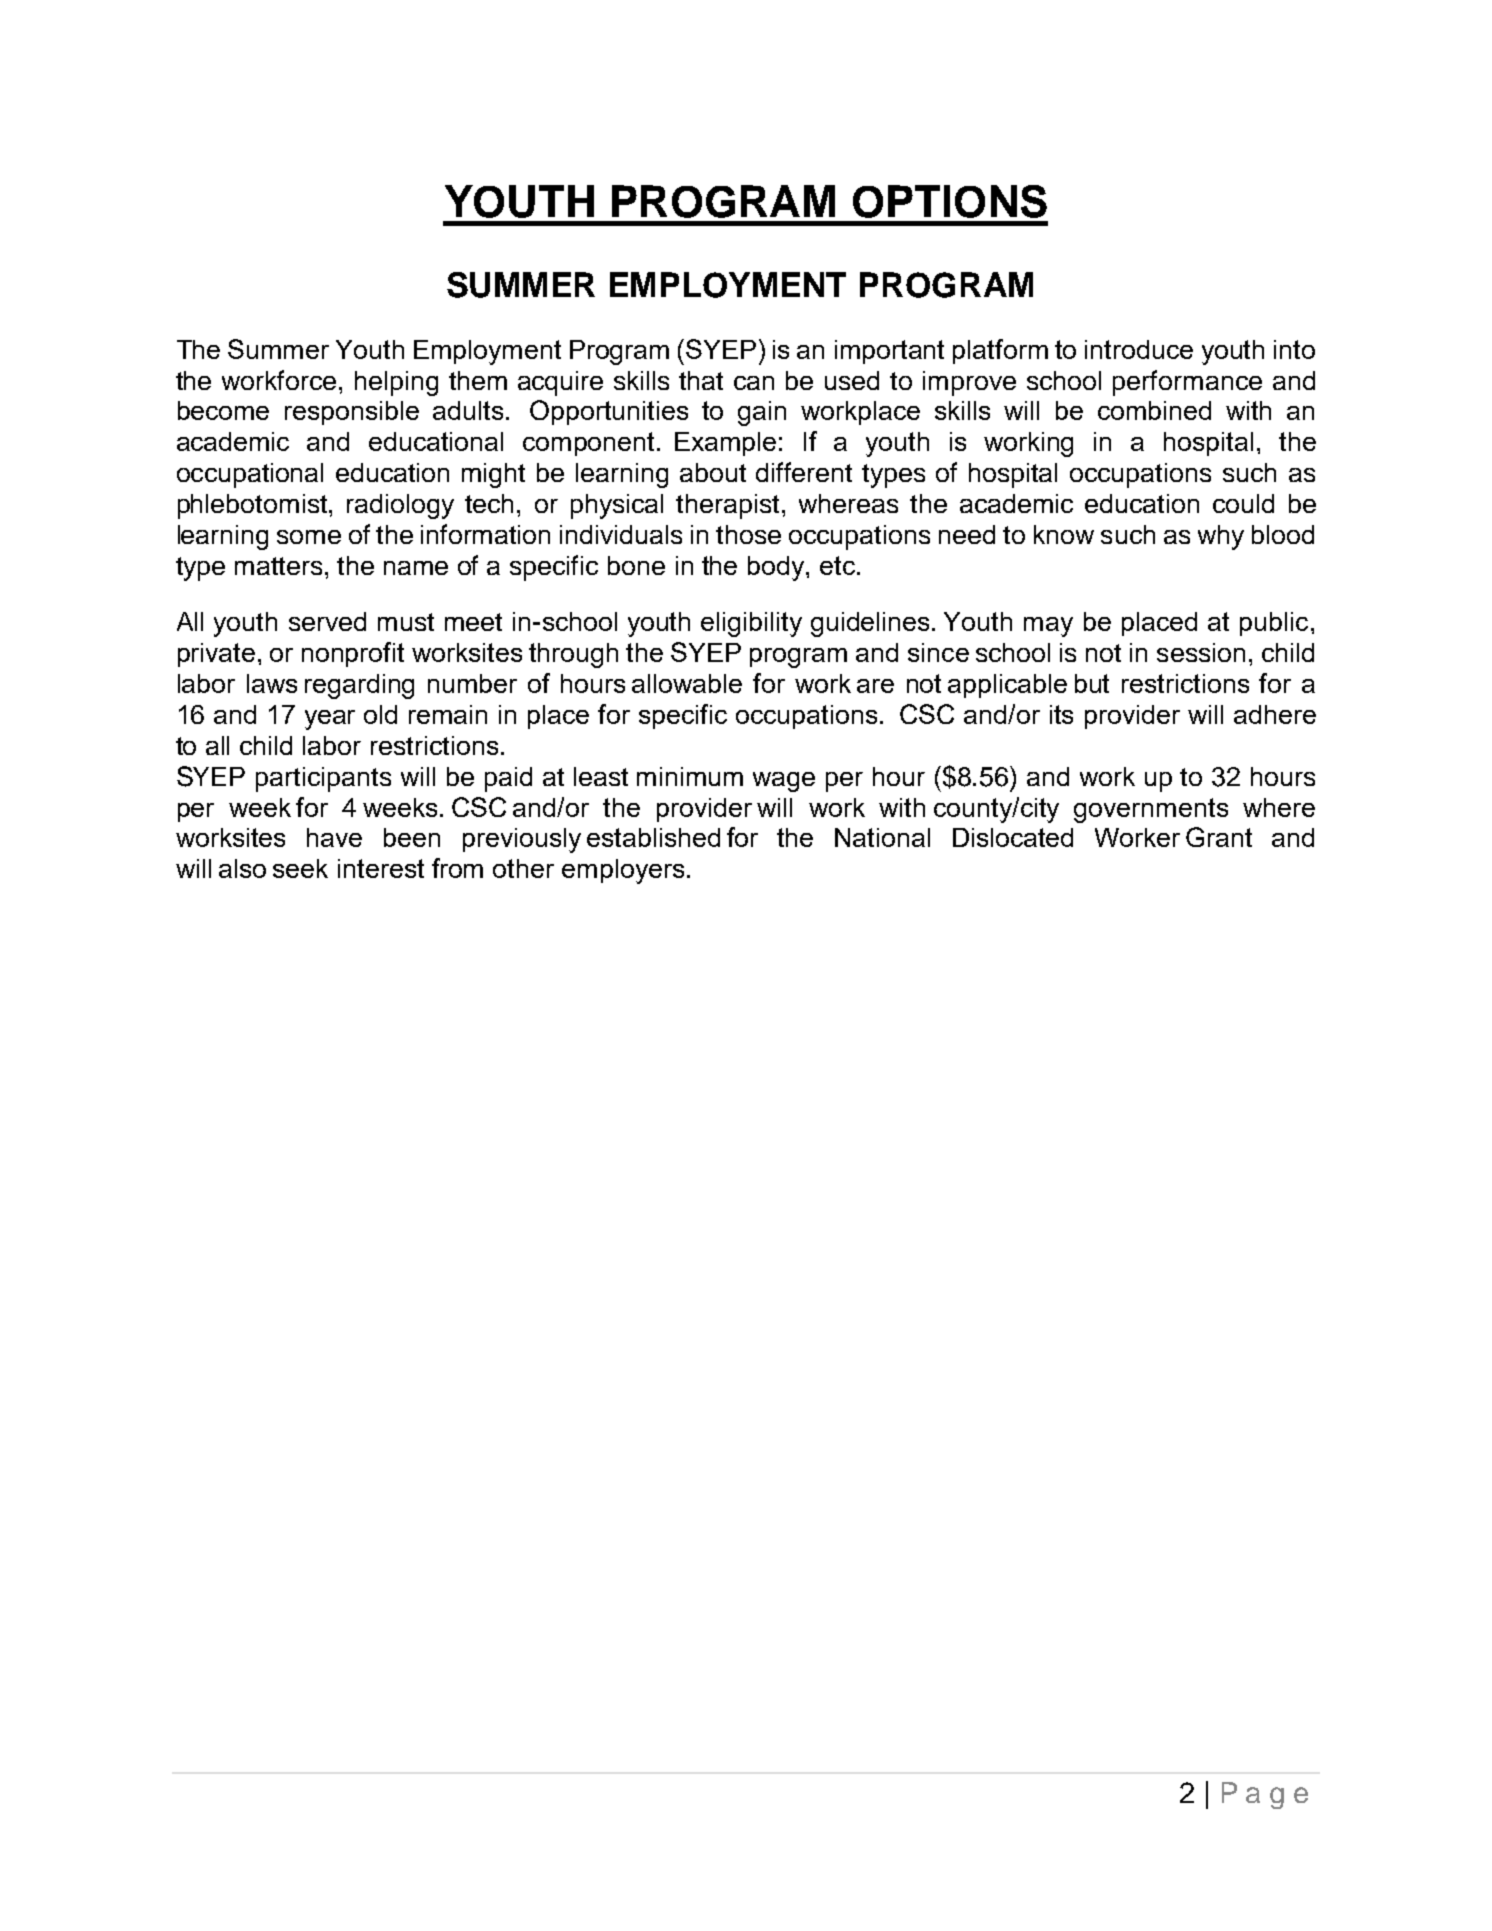  What do you see at coordinates (381, 868) in the page?
I see `interest` at bounding box center [381, 868].
